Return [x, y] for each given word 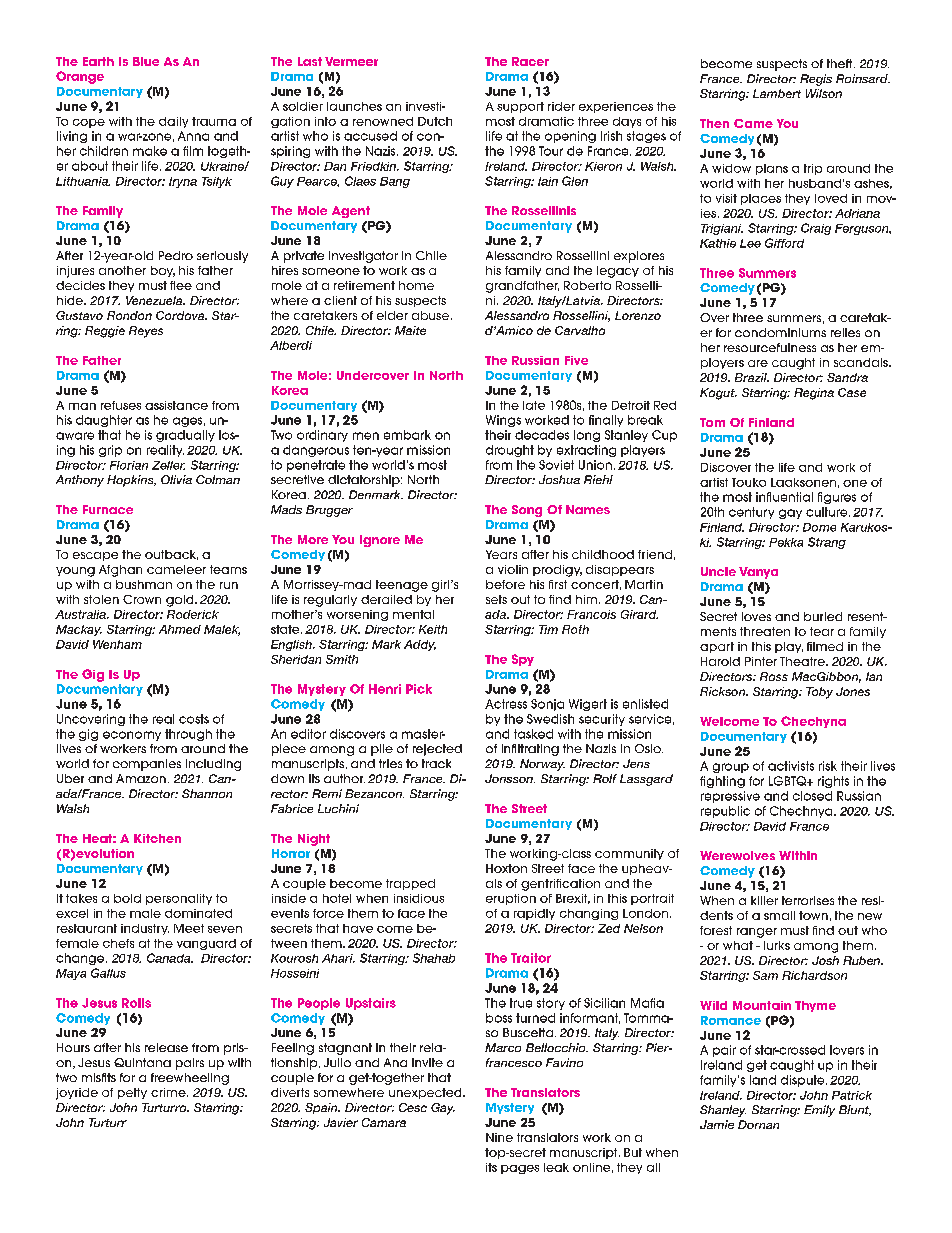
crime [169, 1092]
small [779, 915]
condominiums [780, 332]
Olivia [176, 479]
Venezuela [155, 300]
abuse [430, 315]
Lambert [777, 93]
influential [784, 497]
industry [145, 929]
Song [527, 511]
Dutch [435, 121]
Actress [506, 704]
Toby [819, 693]
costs [194, 719]
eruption [511, 899]
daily [173, 122]
